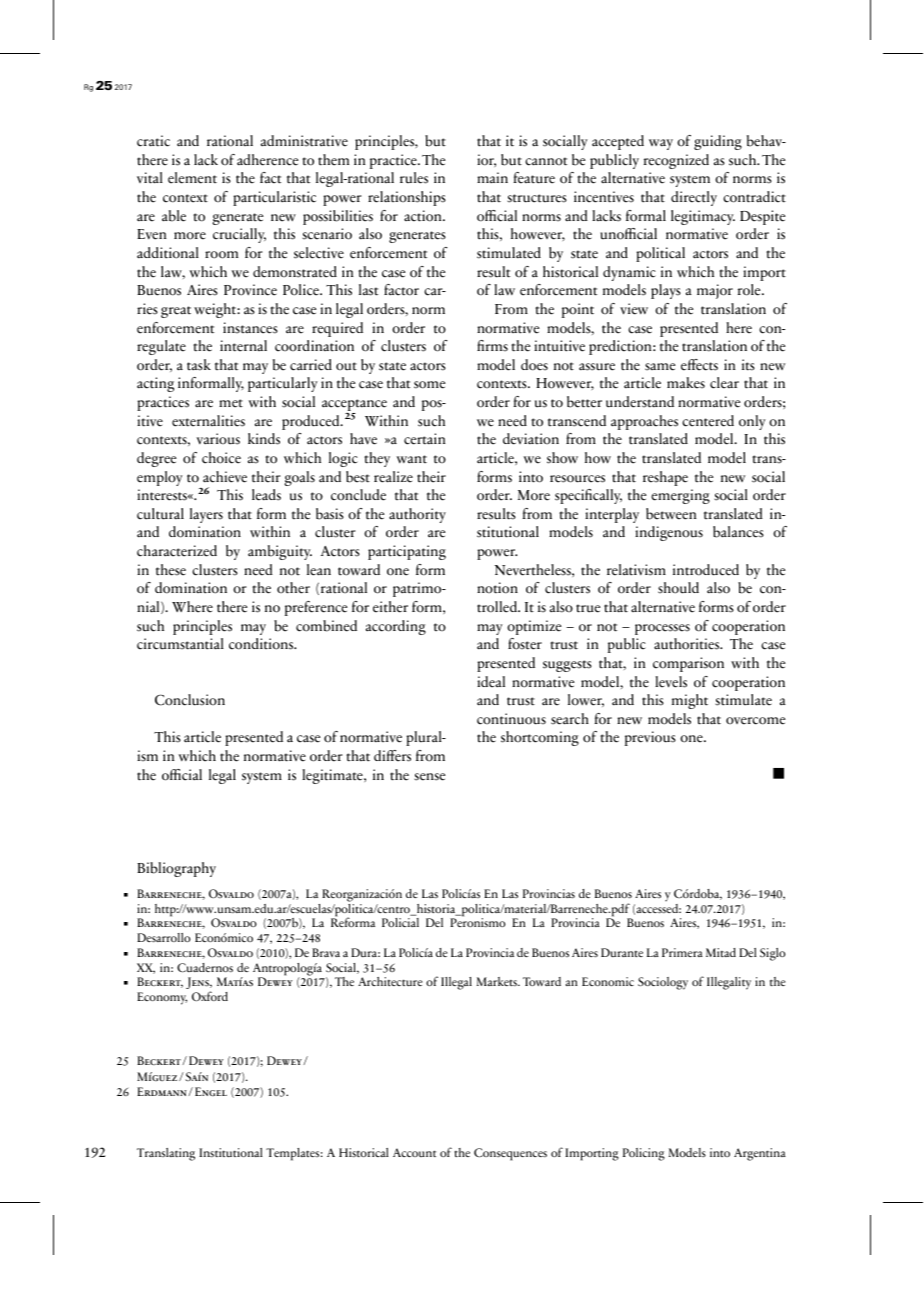 This screenshot has height=1308, width=924. I want to click on sense, so click(429, 777).
